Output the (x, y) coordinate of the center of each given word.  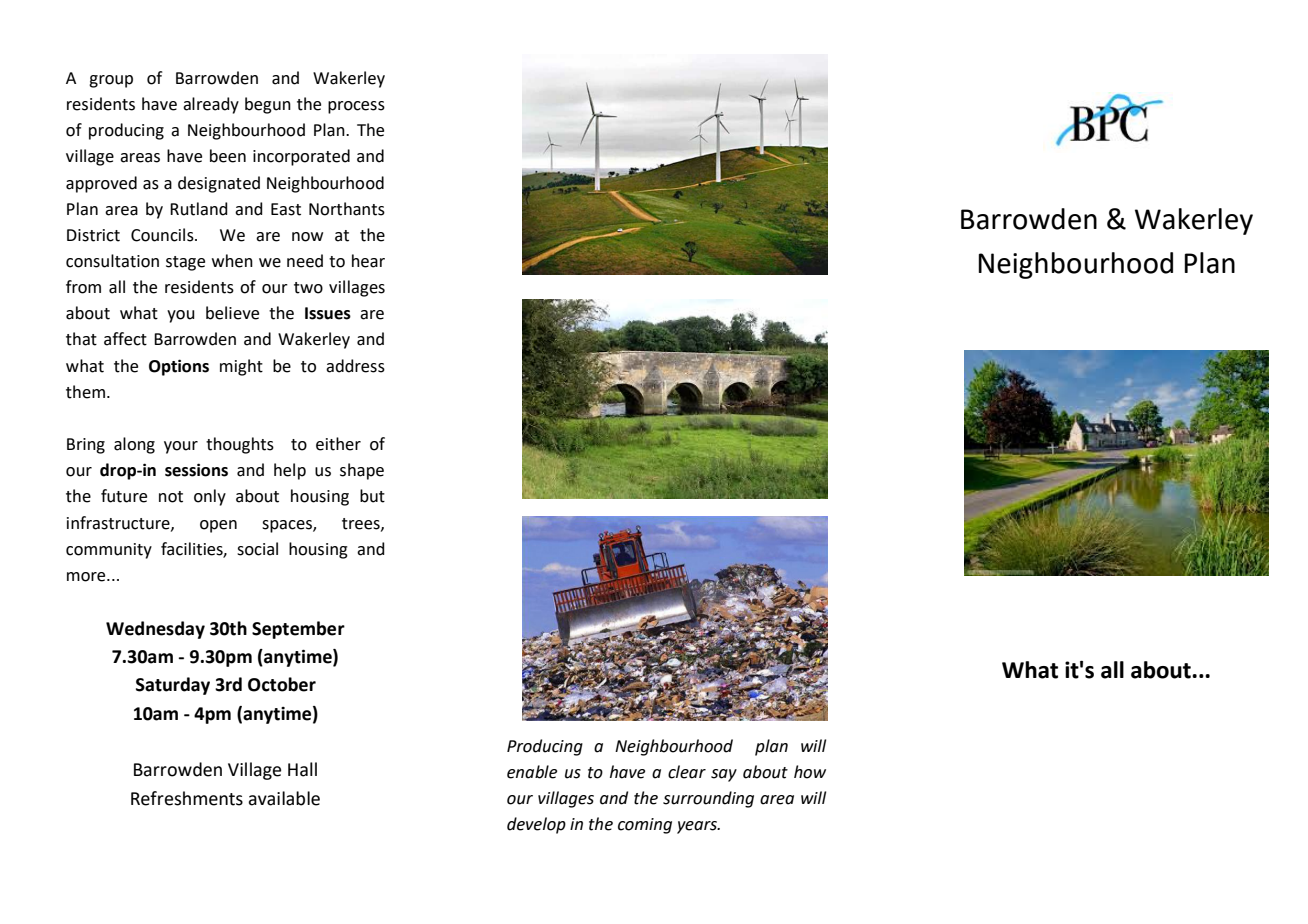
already (211, 105)
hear (368, 261)
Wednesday (155, 630)
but (372, 496)
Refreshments (187, 798)
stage (185, 263)
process (356, 107)
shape (362, 471)
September (298, 630)
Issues (328, 313)
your (181, 447)
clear (687, 772)
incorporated (301, 157)
